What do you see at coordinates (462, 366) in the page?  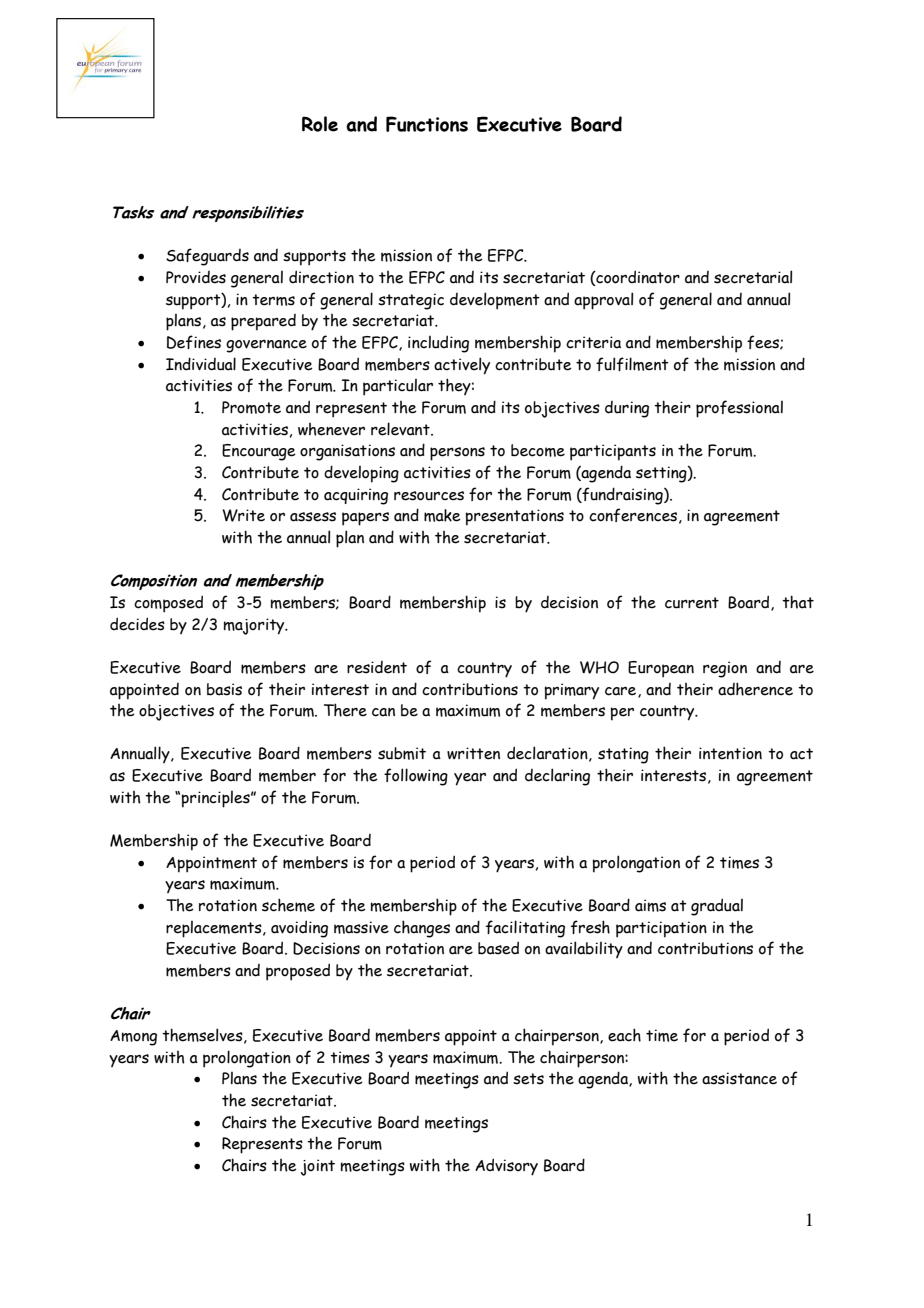 I see `actively` at bounding box center [462, 366].
